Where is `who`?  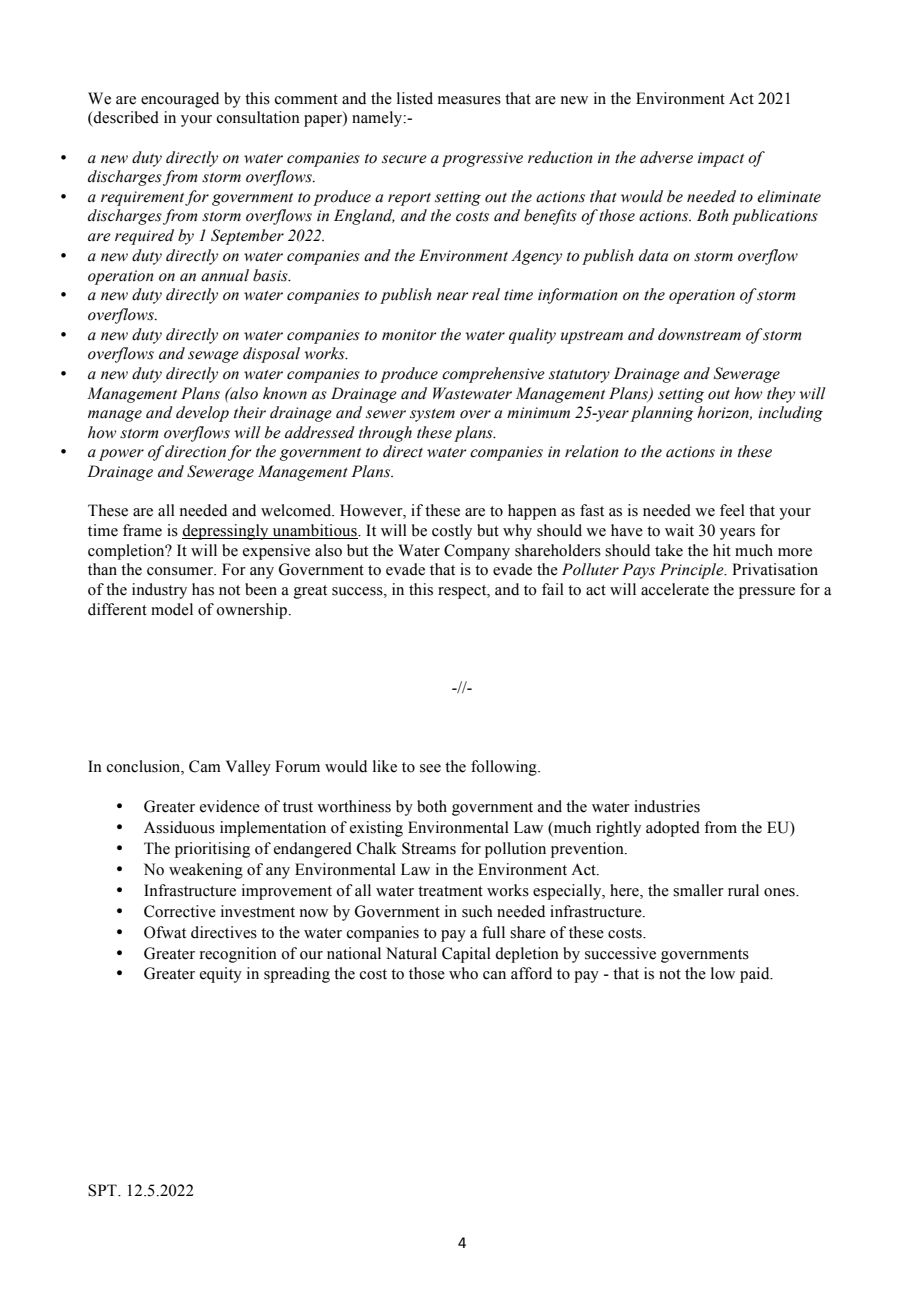 who is located at coordinates (463, 973).
